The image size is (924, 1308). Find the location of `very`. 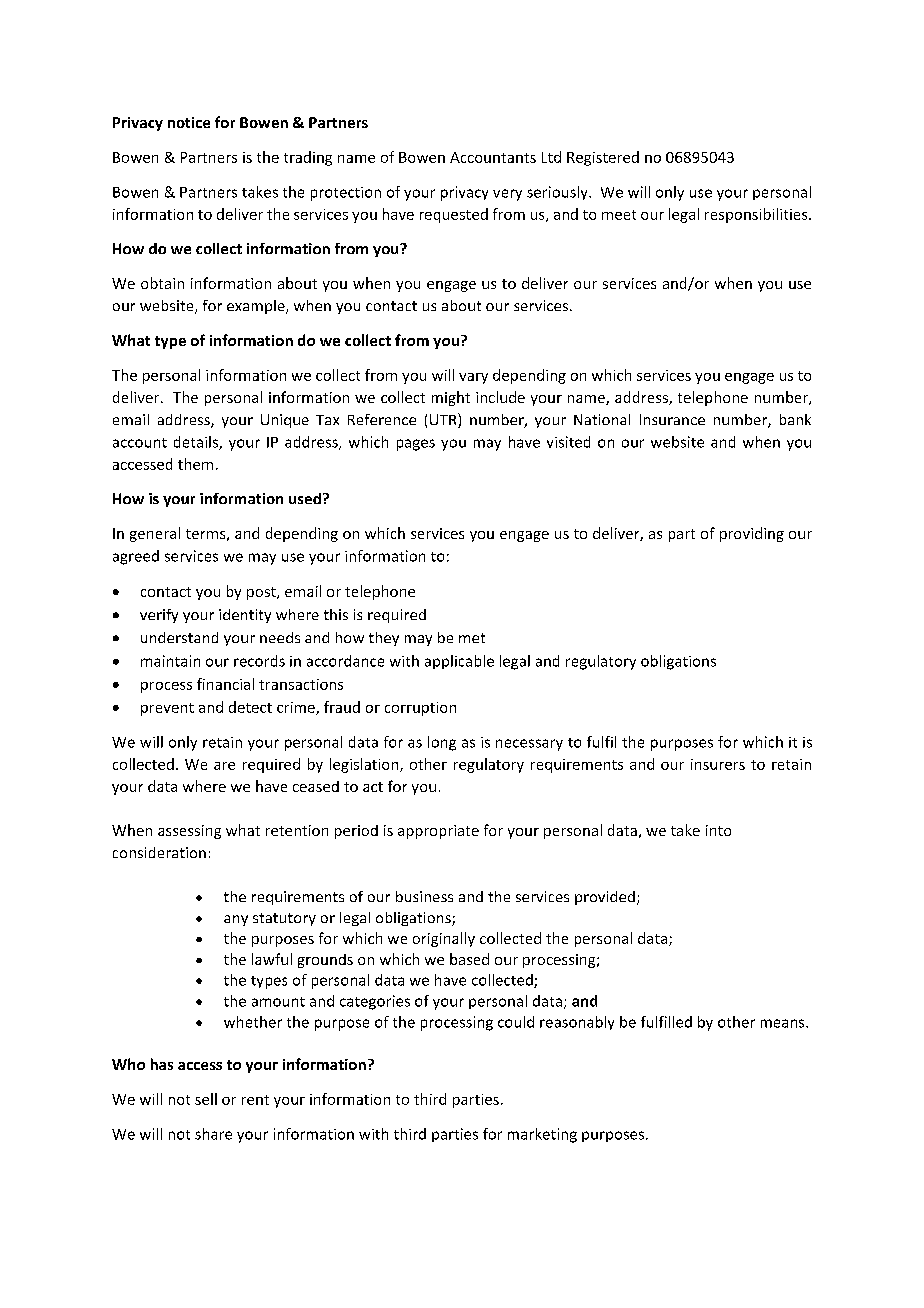

very is located at coordinates (507, 195).
